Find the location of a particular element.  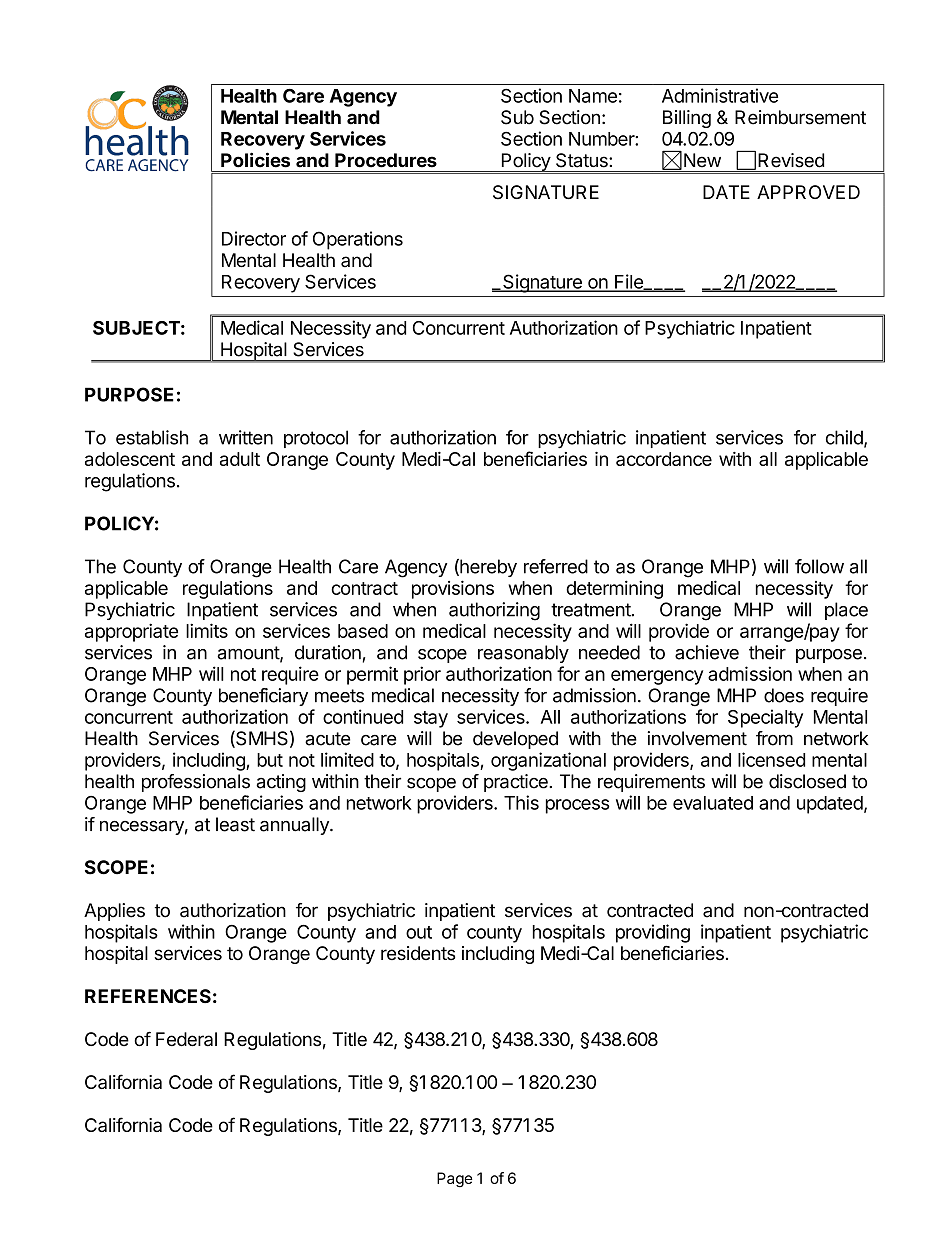

Policies is located at coordinates (255, 160).
